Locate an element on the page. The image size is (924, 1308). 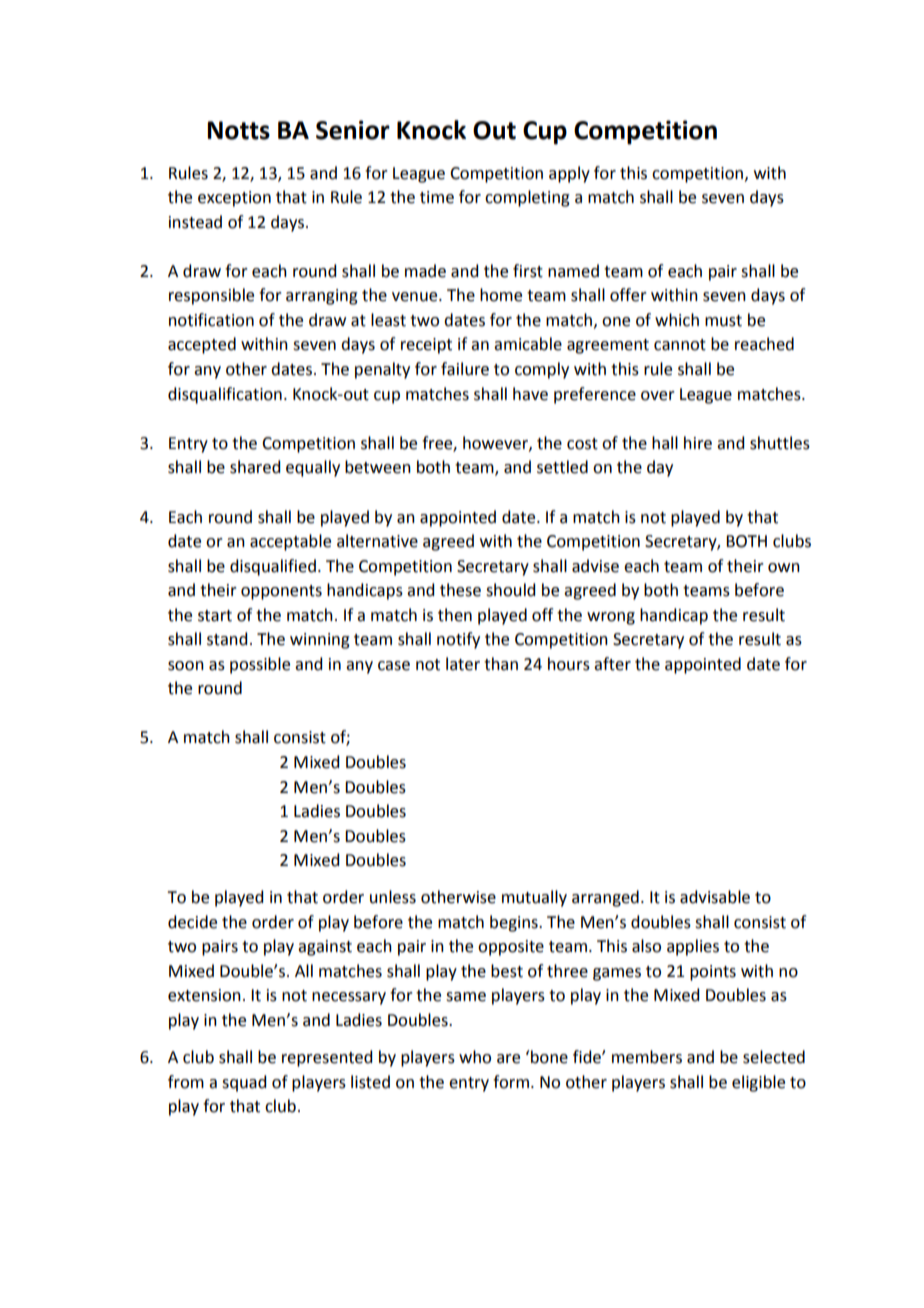
after is located at coordinates (612, 664).
